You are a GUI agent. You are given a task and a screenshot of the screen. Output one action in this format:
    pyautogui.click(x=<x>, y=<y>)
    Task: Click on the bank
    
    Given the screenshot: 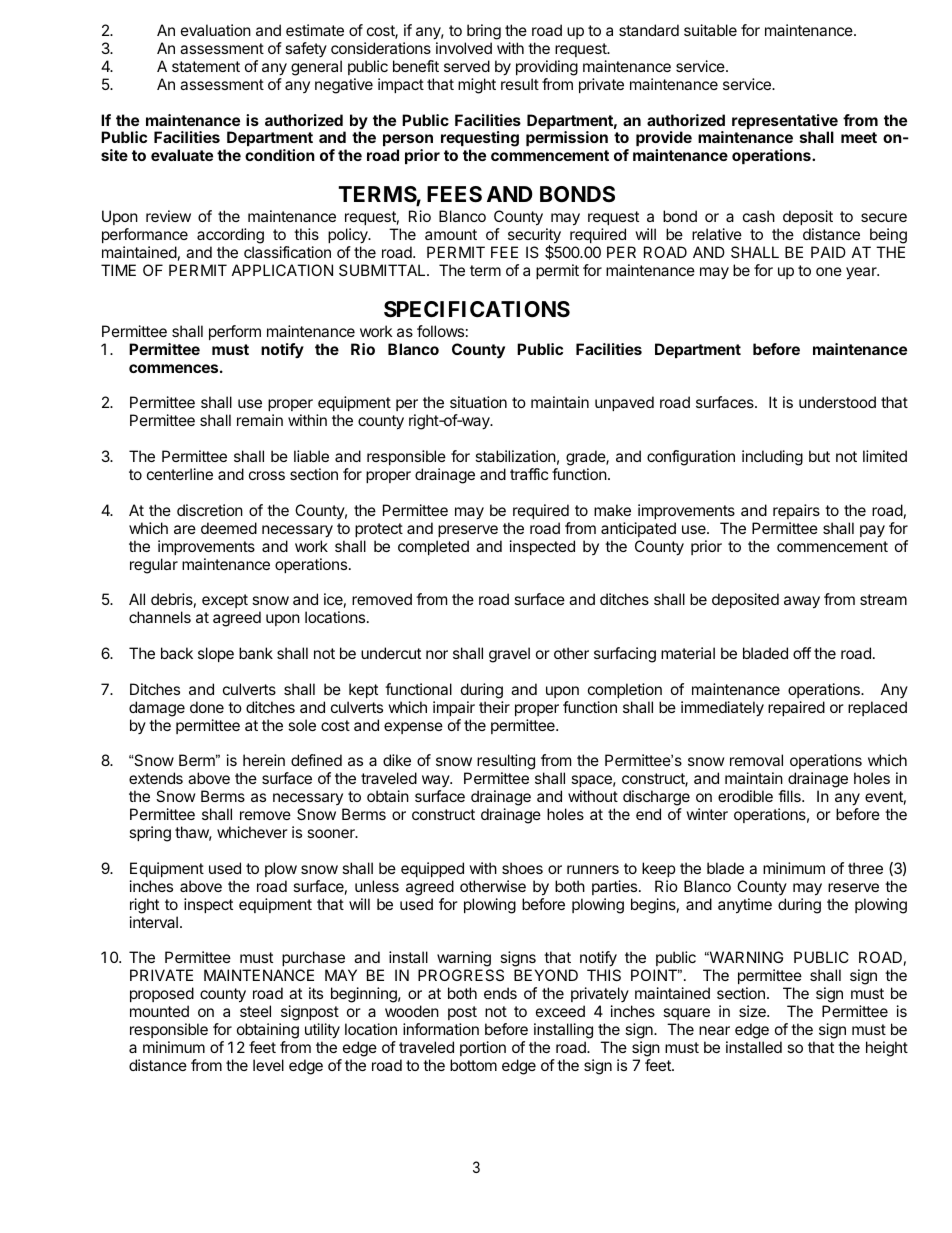 What is the action you would take?
    pyautogui.click(x=256, y=653)
